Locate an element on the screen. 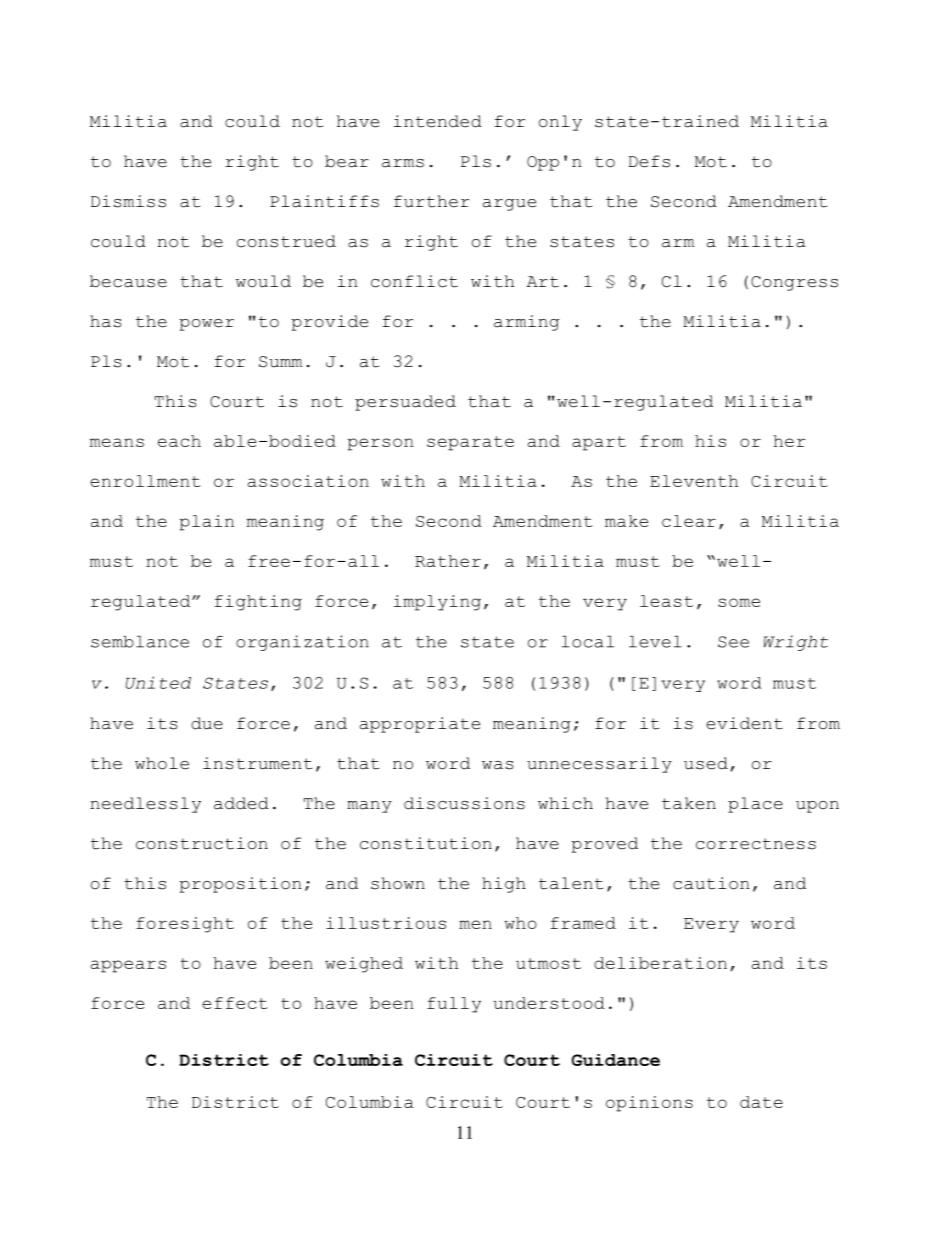  effect is located at coordinates (234, 1003).
